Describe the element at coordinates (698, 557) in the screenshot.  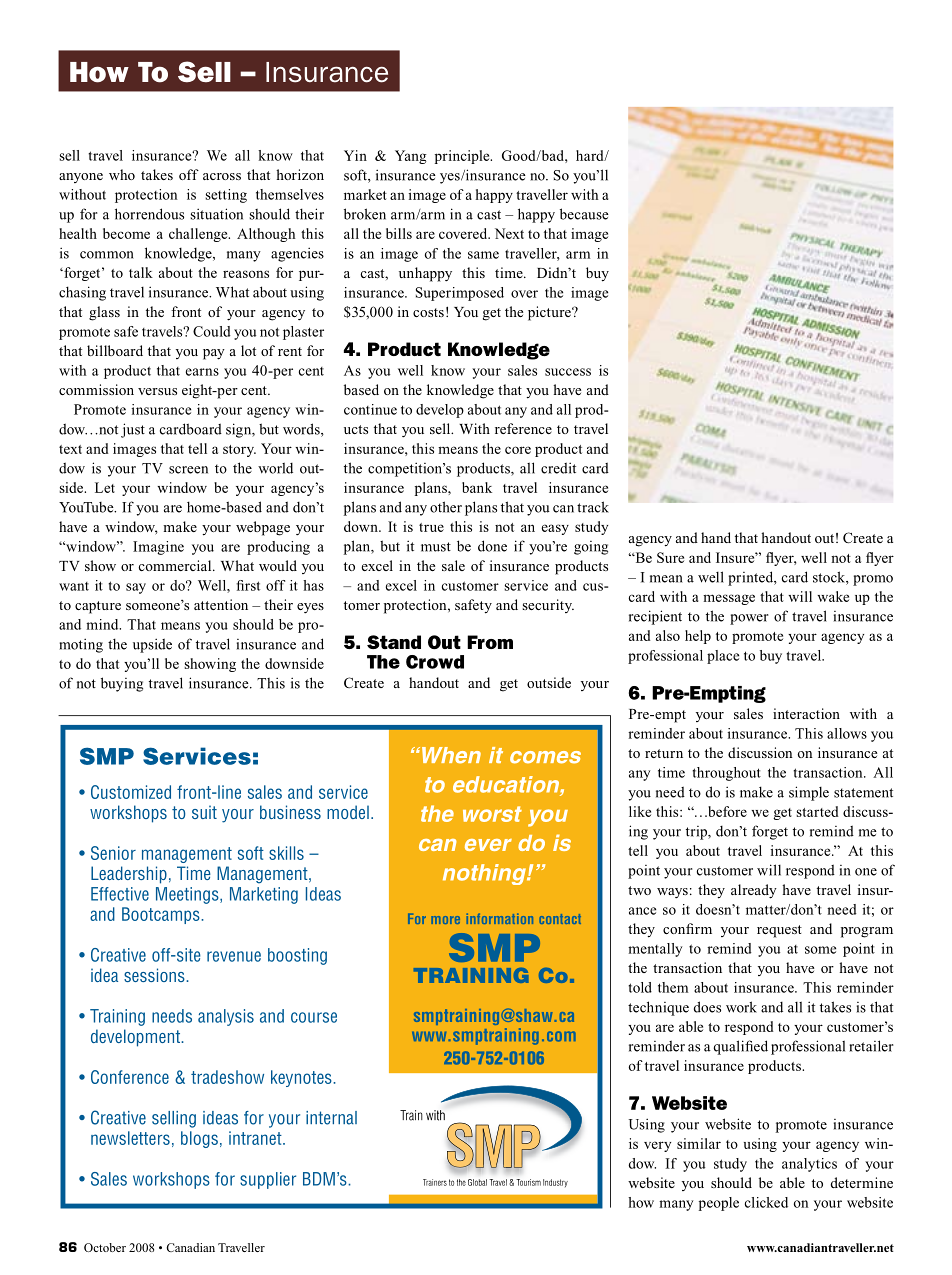
I see `Street` at that location.
